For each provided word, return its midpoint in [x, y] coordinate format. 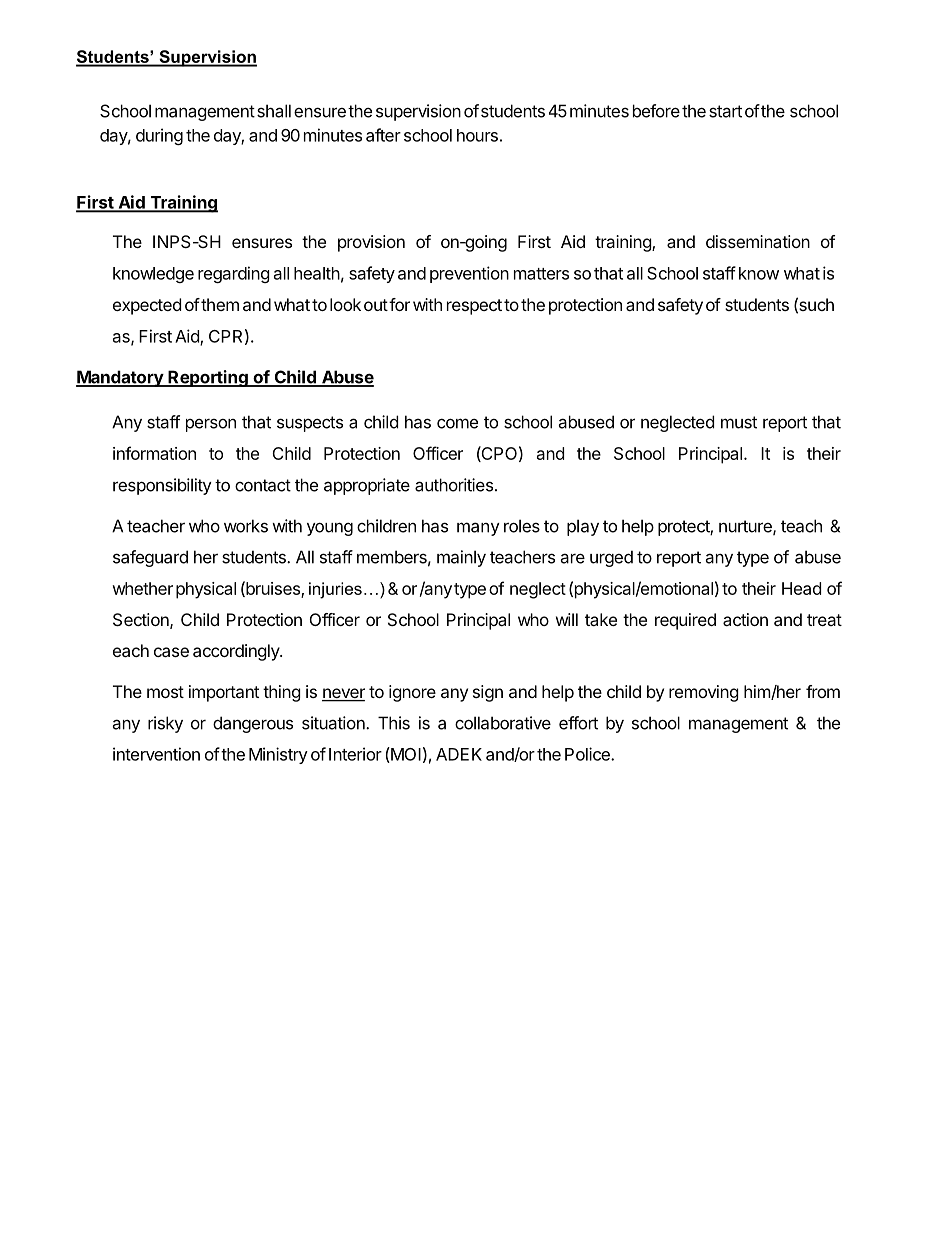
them [219, 304]
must [739, 422]
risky [165, 724]
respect [474, 307]
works [246, 526]
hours [477, 135]
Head [801, 588]
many [478, 529]
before [656, 111]
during [159, 136]
